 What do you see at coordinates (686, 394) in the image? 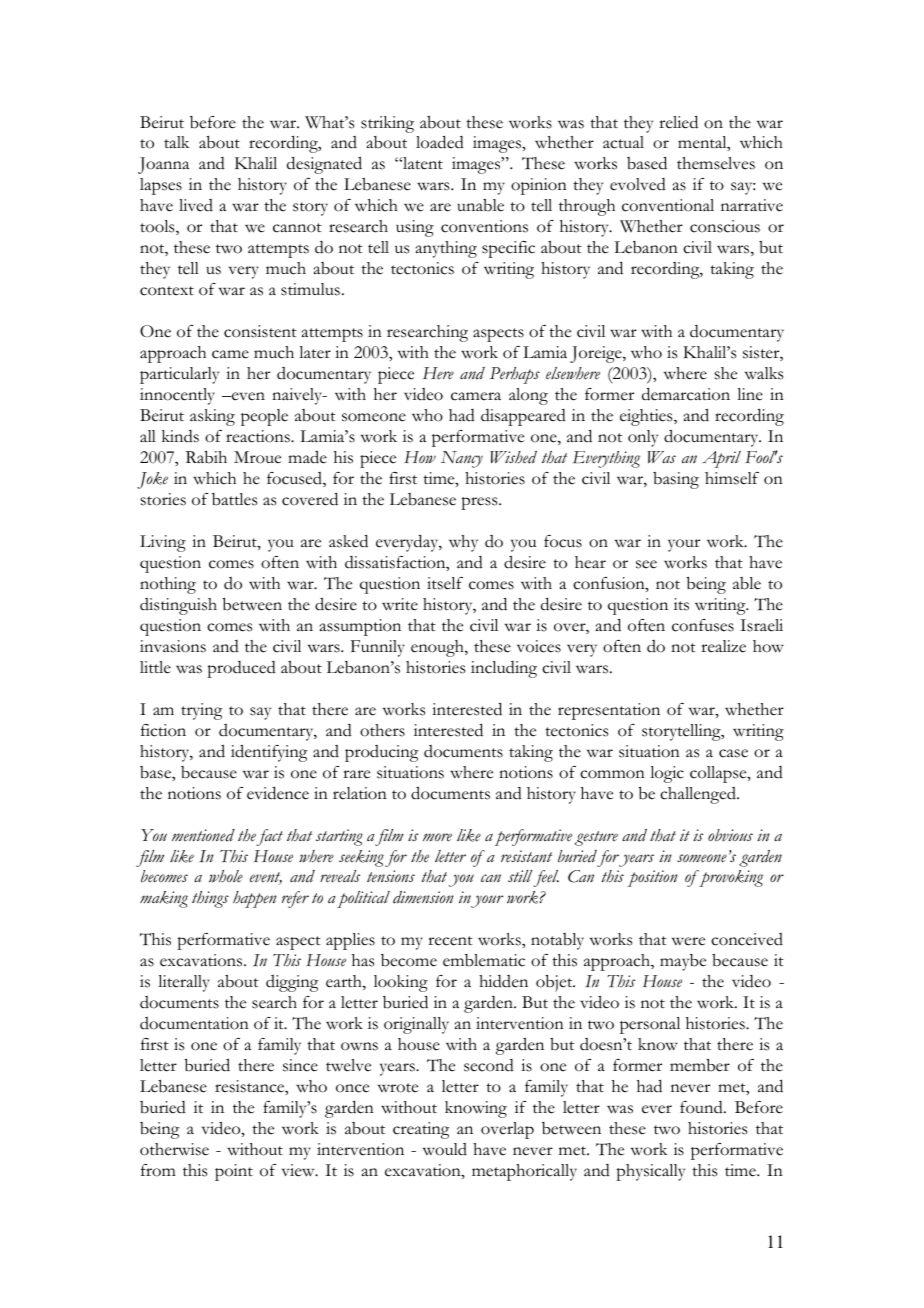
I see `demarcation` at bounding box center [686, 394].
